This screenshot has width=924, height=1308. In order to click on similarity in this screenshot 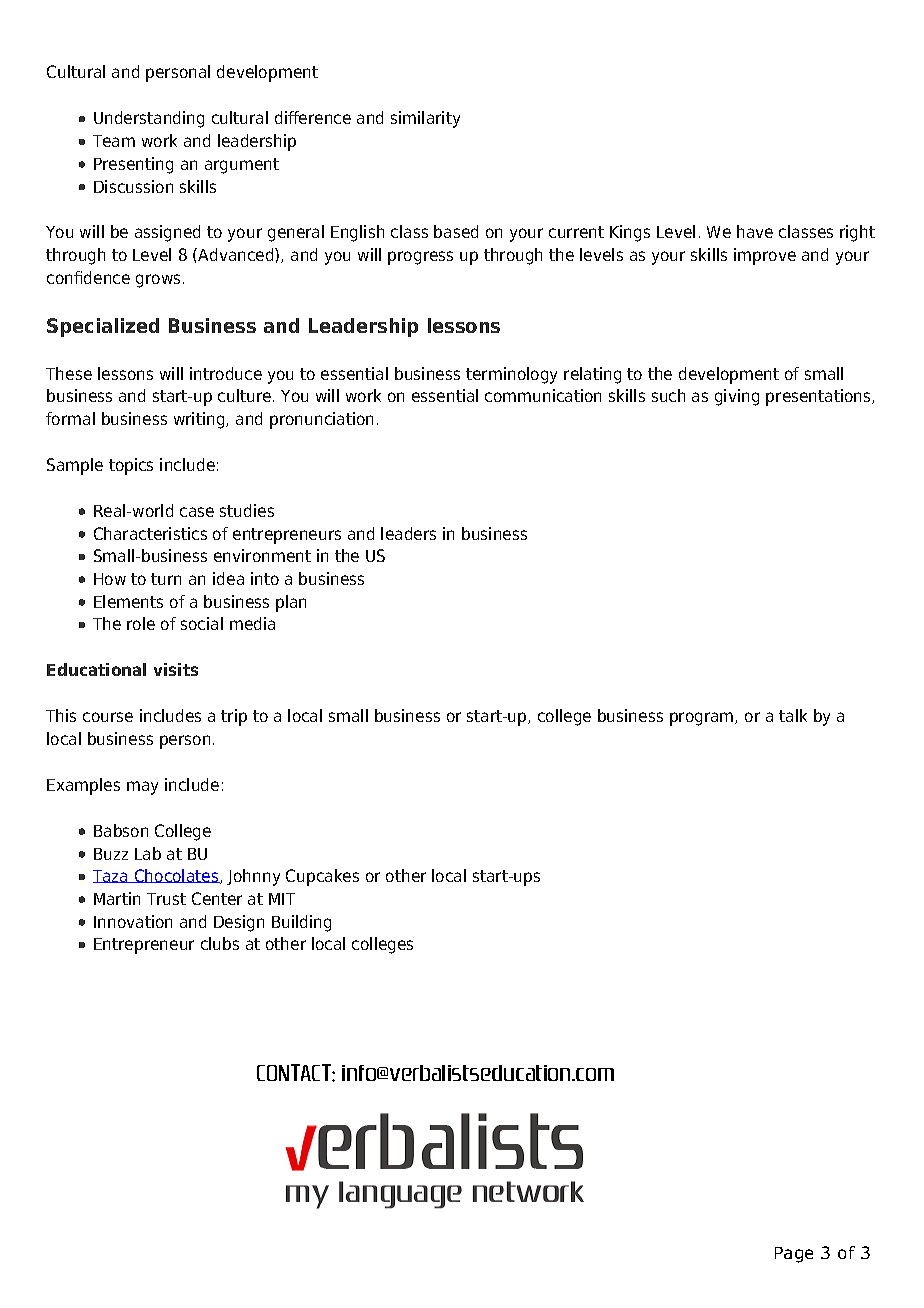, I will do `click(425, 119)`.
